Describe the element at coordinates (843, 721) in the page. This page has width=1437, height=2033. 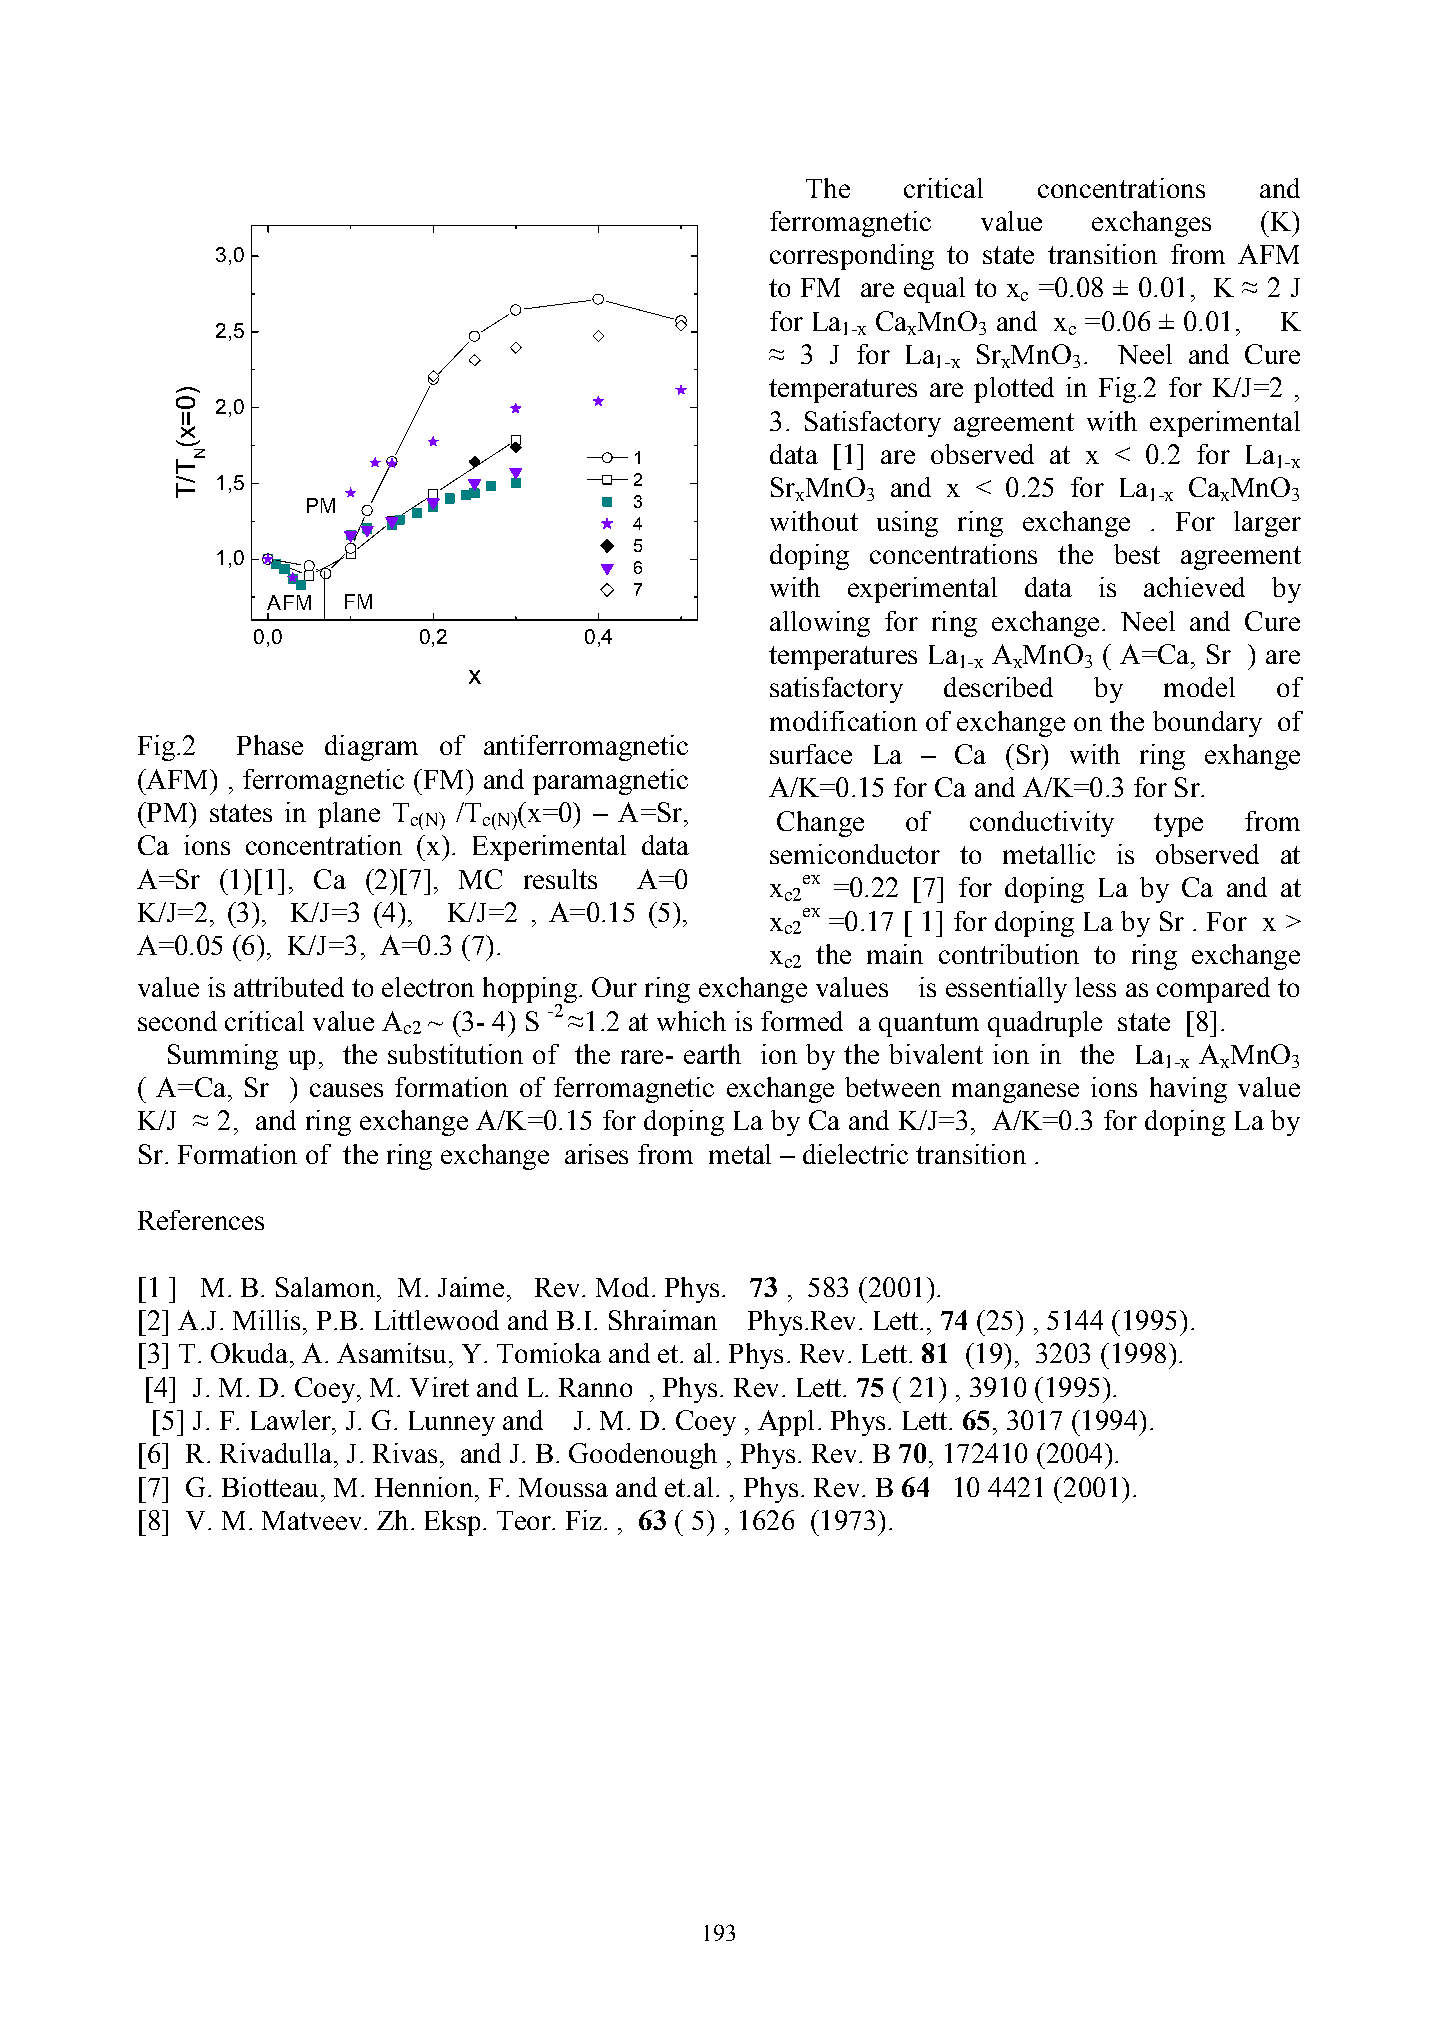
I see `modification` at that location.
